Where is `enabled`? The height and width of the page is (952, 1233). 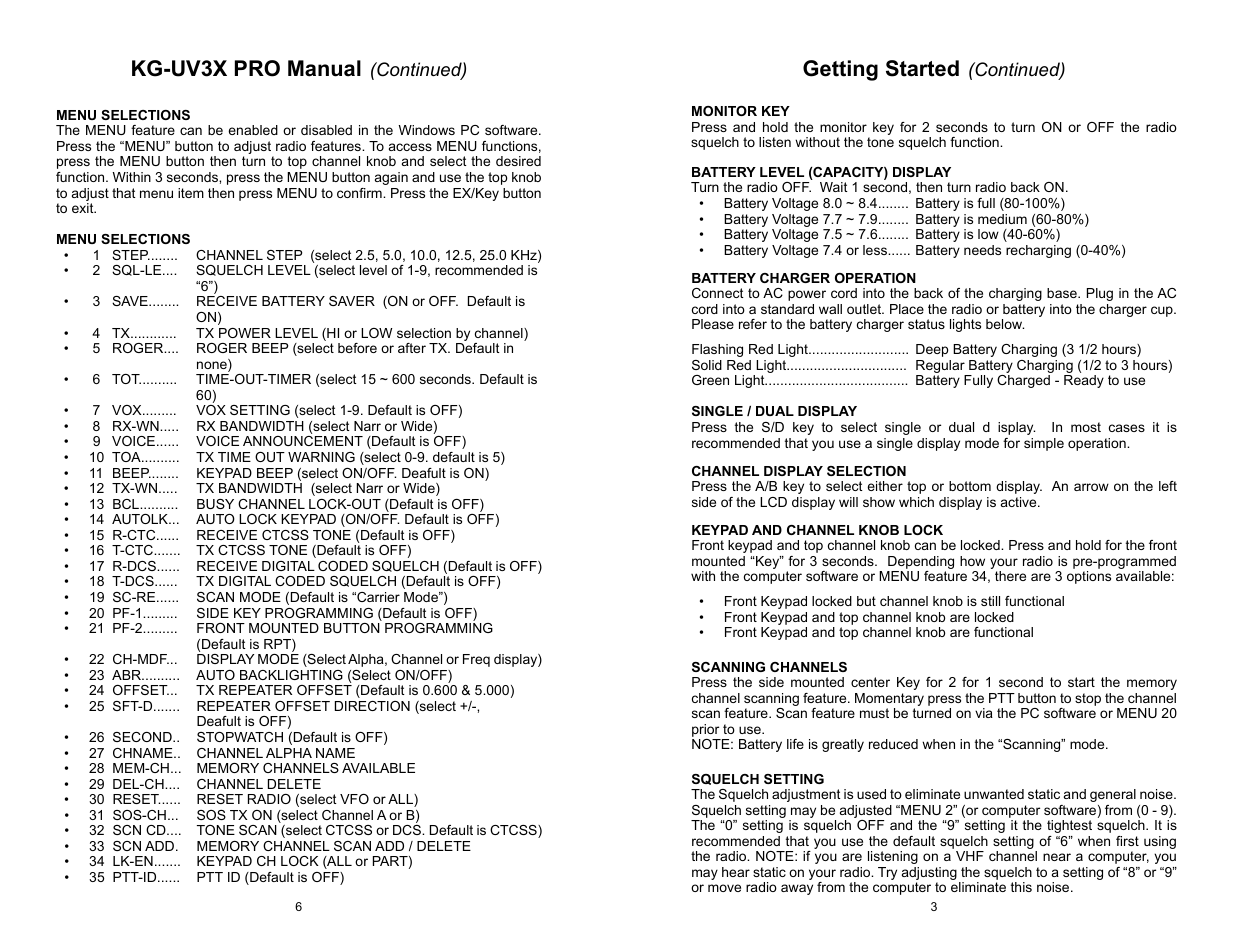 enabled is located at coordinates (253, 130).
